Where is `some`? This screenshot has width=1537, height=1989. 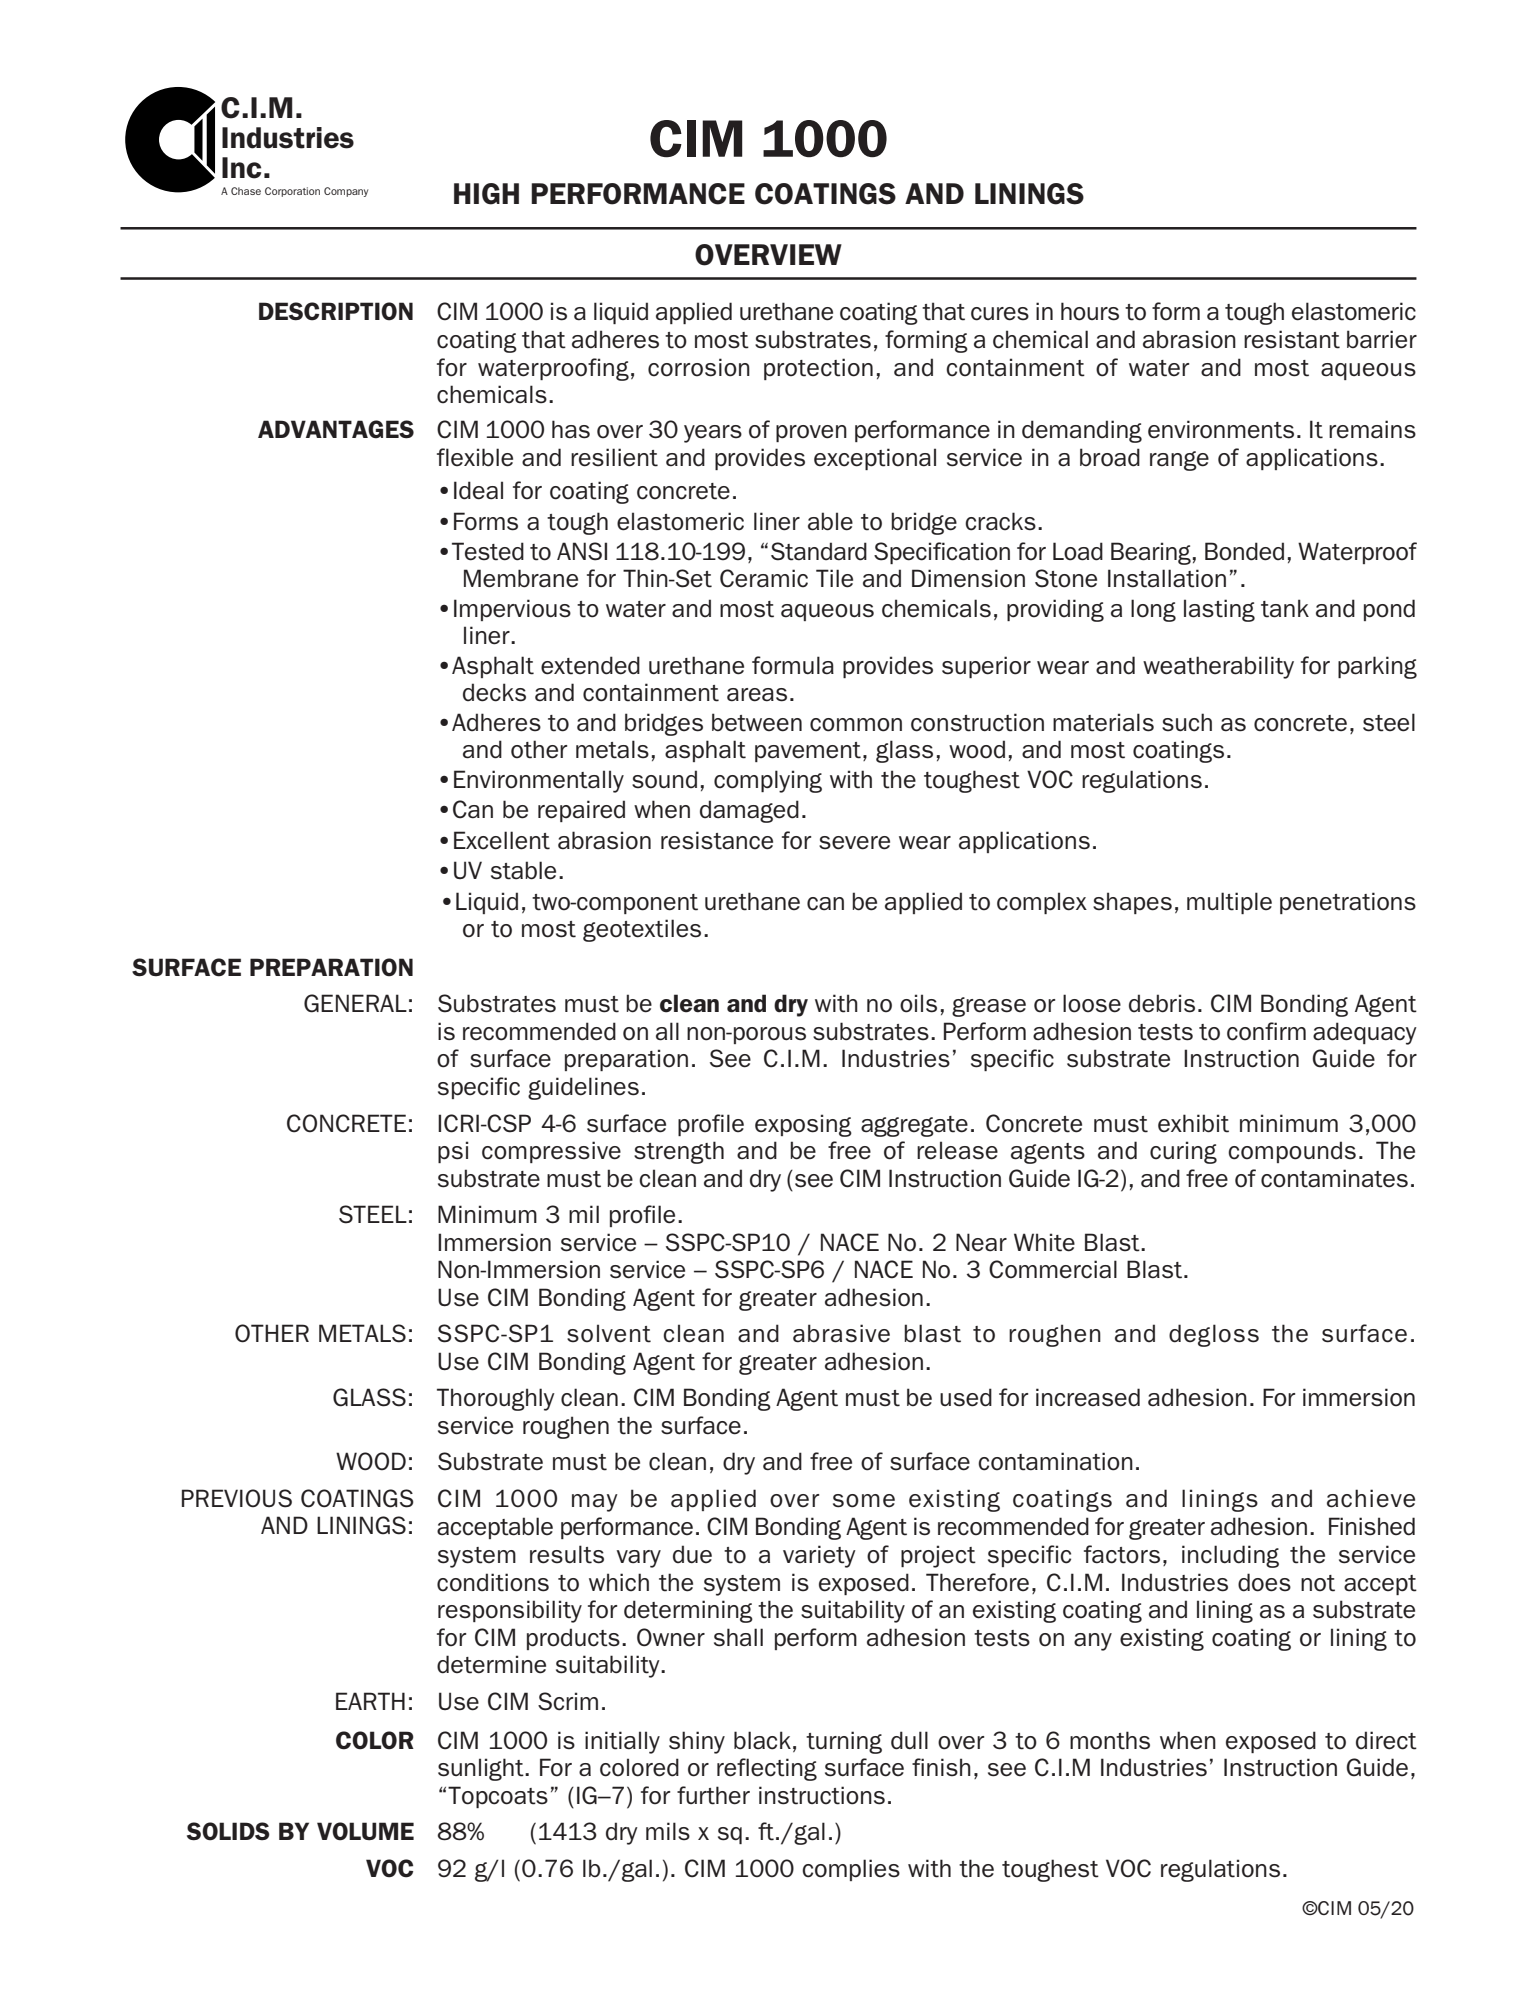 some is located at coordinates (864, 1501).
